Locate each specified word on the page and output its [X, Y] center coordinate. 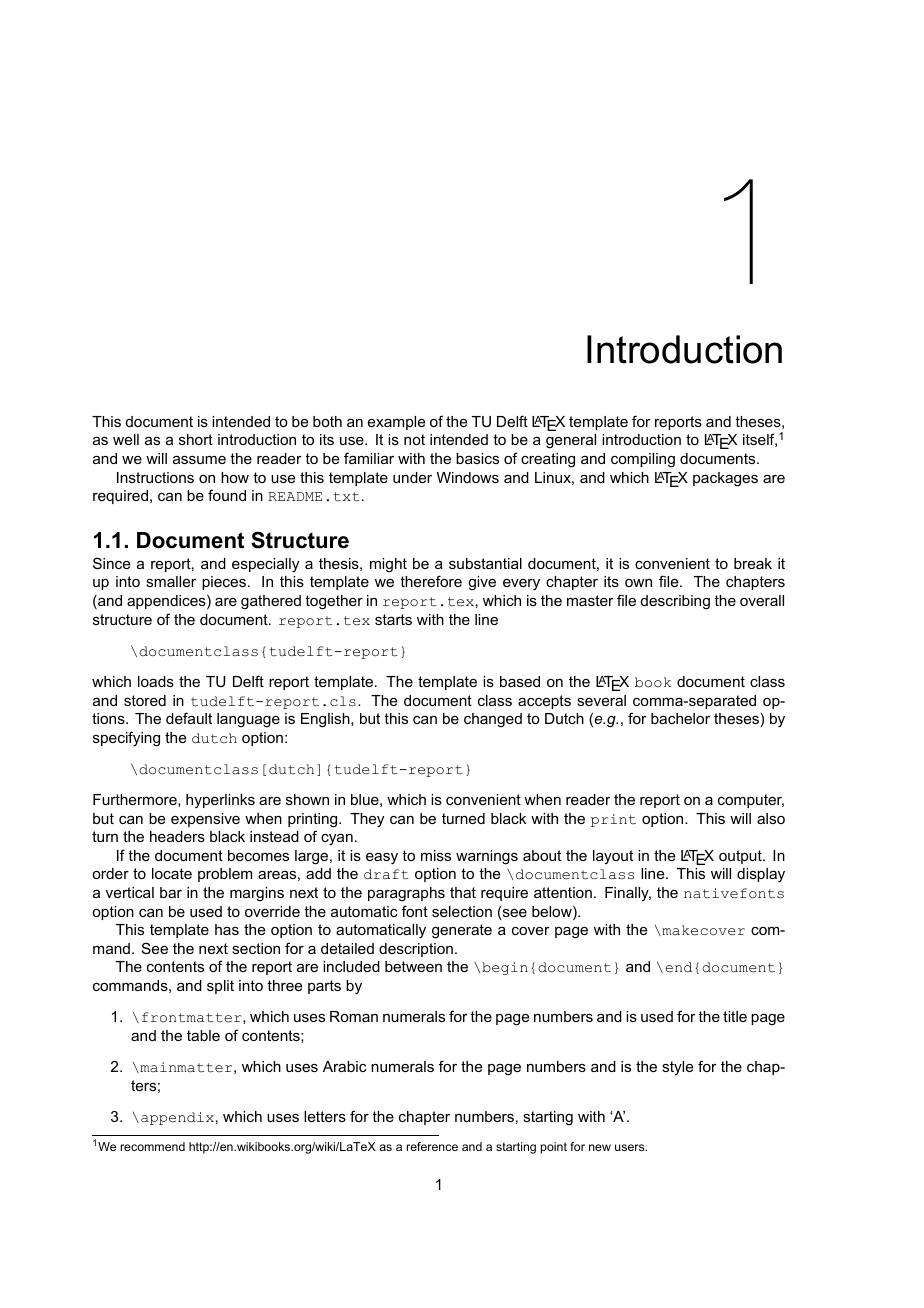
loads [156, 681]
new [600, 1147]
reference [432, 1146]
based [520, 681]
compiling [643, 460]
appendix [177, 1118]
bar [171, 892]
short [196, 439]
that [463, 892]
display [761, 875]
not [414, 439]
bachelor [680, 718]
